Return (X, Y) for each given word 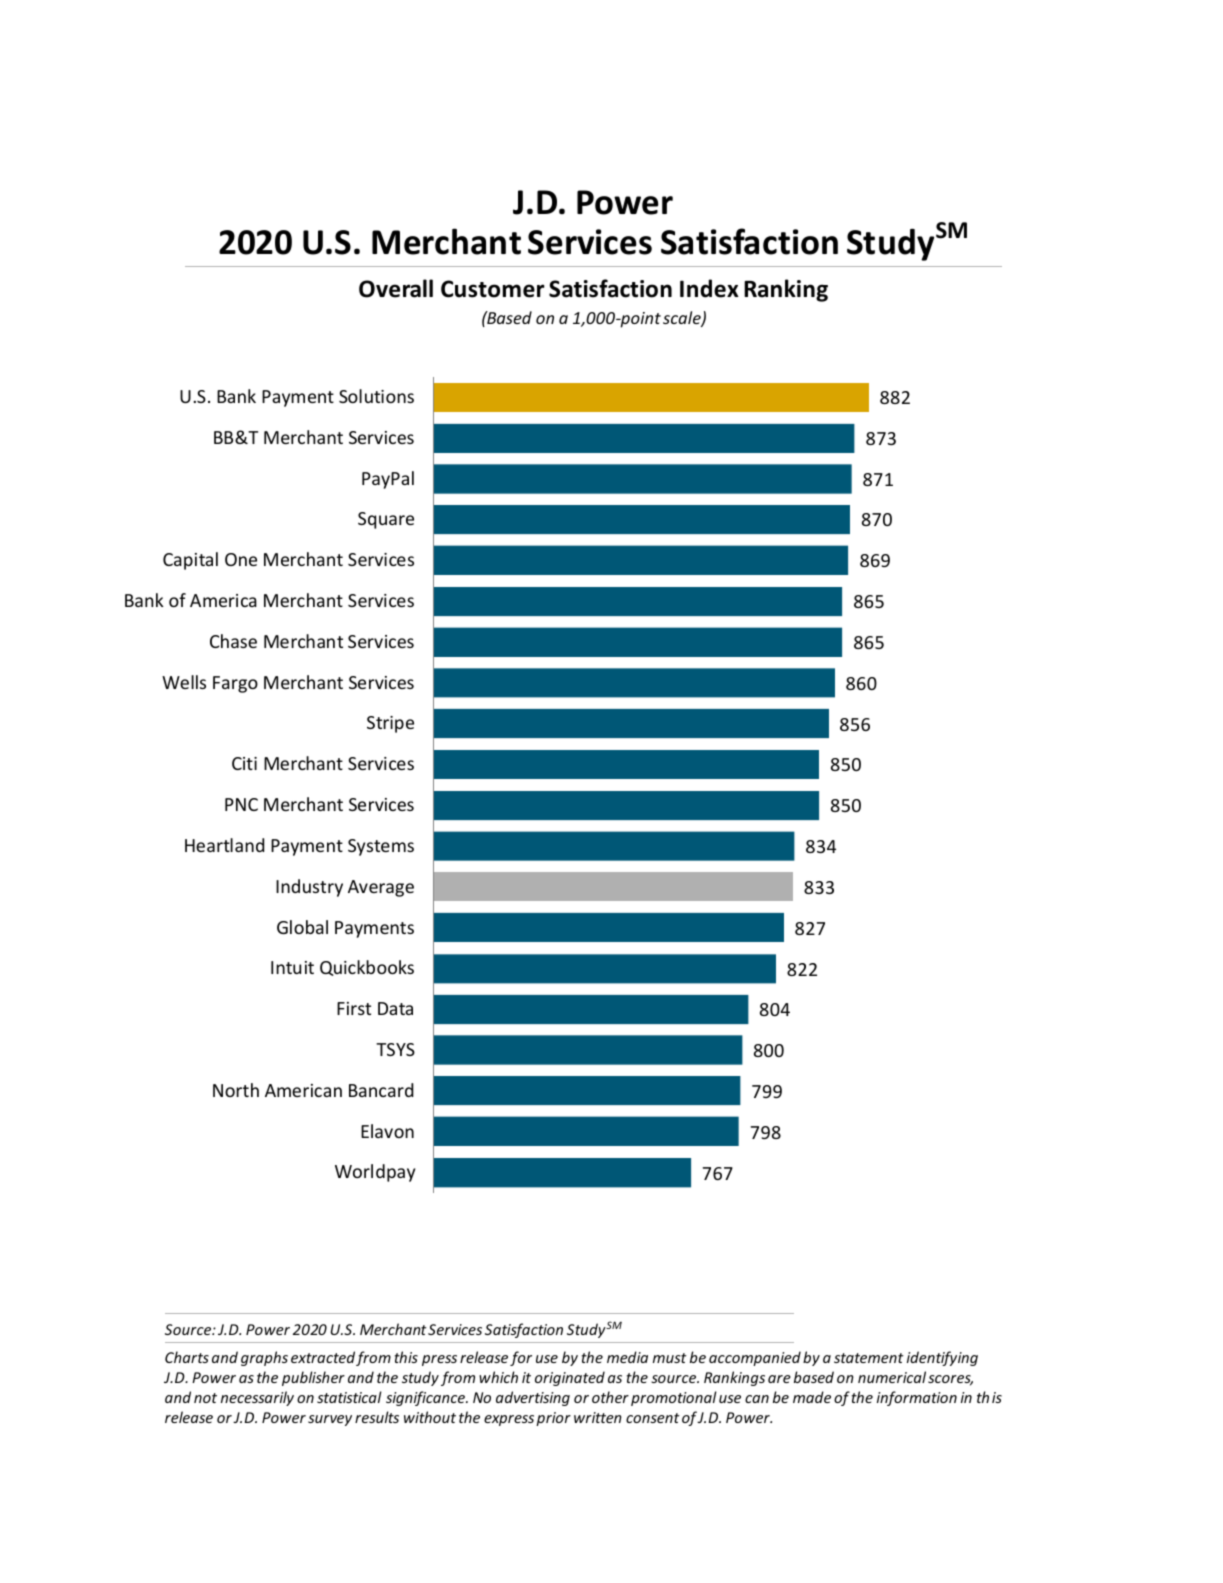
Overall (396, 288)
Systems (381, 847)
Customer (493, 289)
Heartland (224, 845)
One (241, 559)
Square (386, 520)
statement (869, 1358)
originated (570, 1378)
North (236, 1090)
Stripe (390, 724)
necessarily (257, 1398)
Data (395, 1008)
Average (381, 888)
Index (709, 288)
